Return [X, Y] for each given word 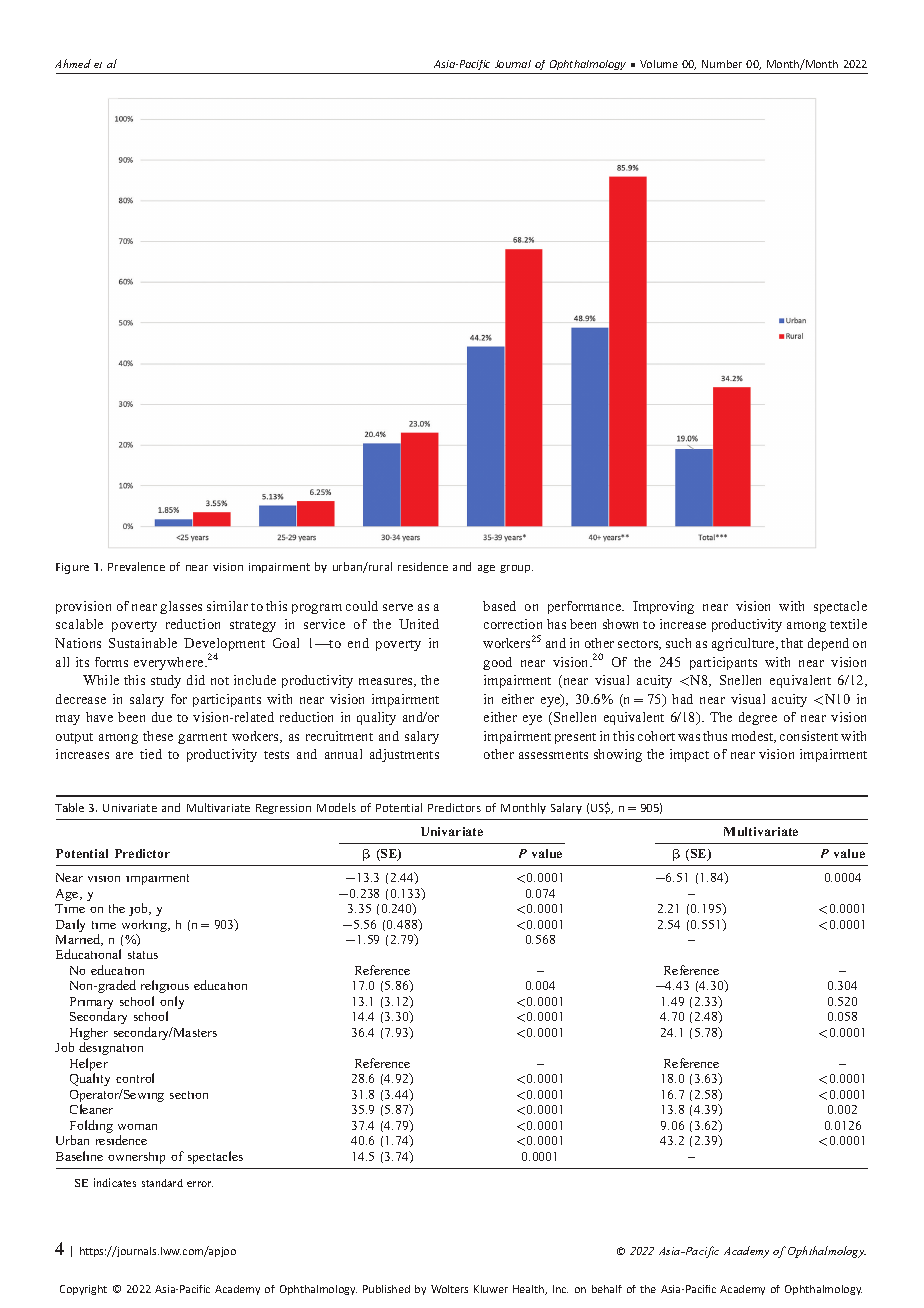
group [516, 569]
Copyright [83, 1290]
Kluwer [491, 1289]
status [143, 955]
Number [722, 64]
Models [336, 807]
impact [689, 755]
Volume [659, 64]
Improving [663, 607]
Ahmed [73, 63]
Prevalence [136, 566]
